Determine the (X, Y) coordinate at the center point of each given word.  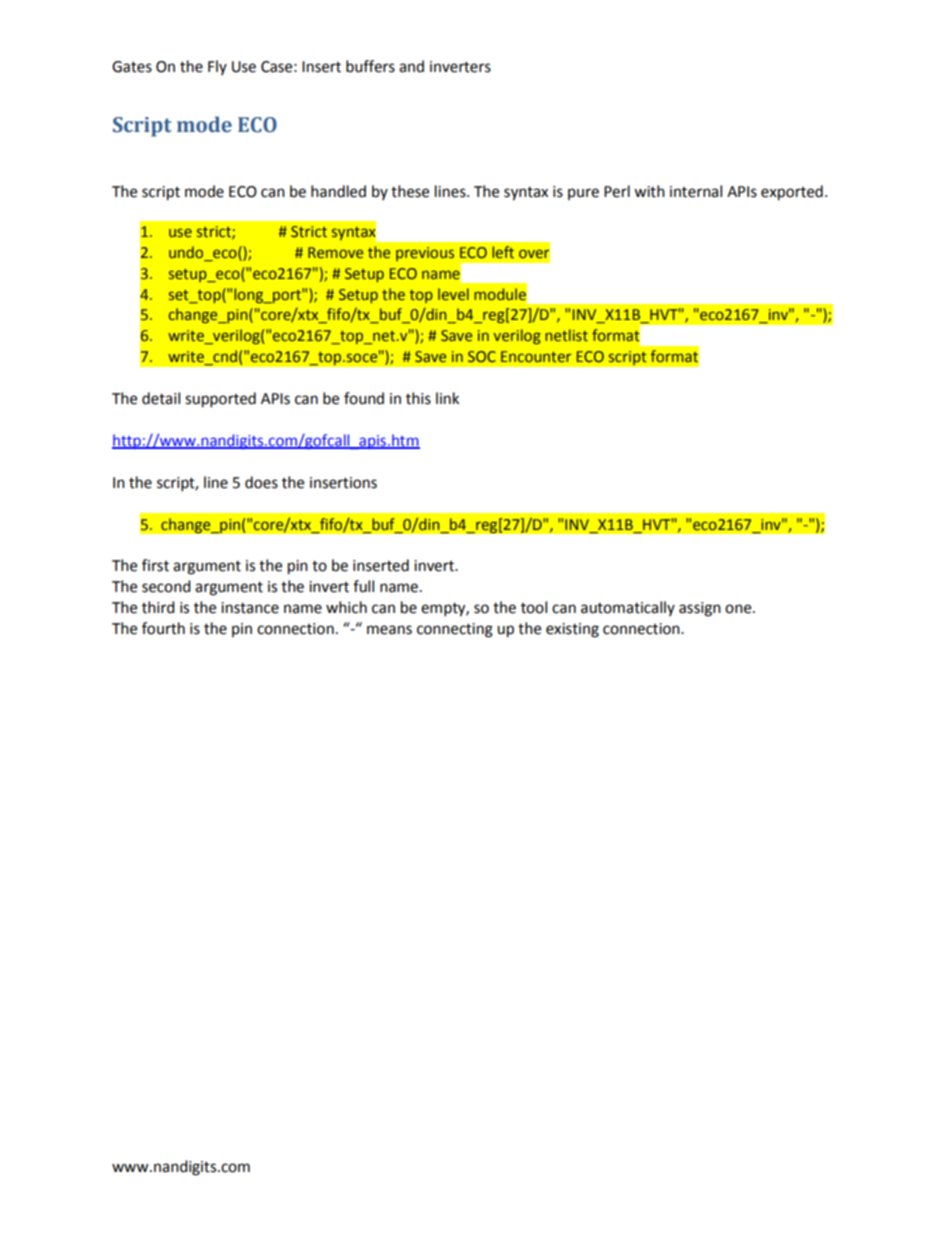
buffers (370, 66)
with (649, 191)
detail (161, 398)
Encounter (536, 356)
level (453, 294)
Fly (217, 67)
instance (250, 608)
